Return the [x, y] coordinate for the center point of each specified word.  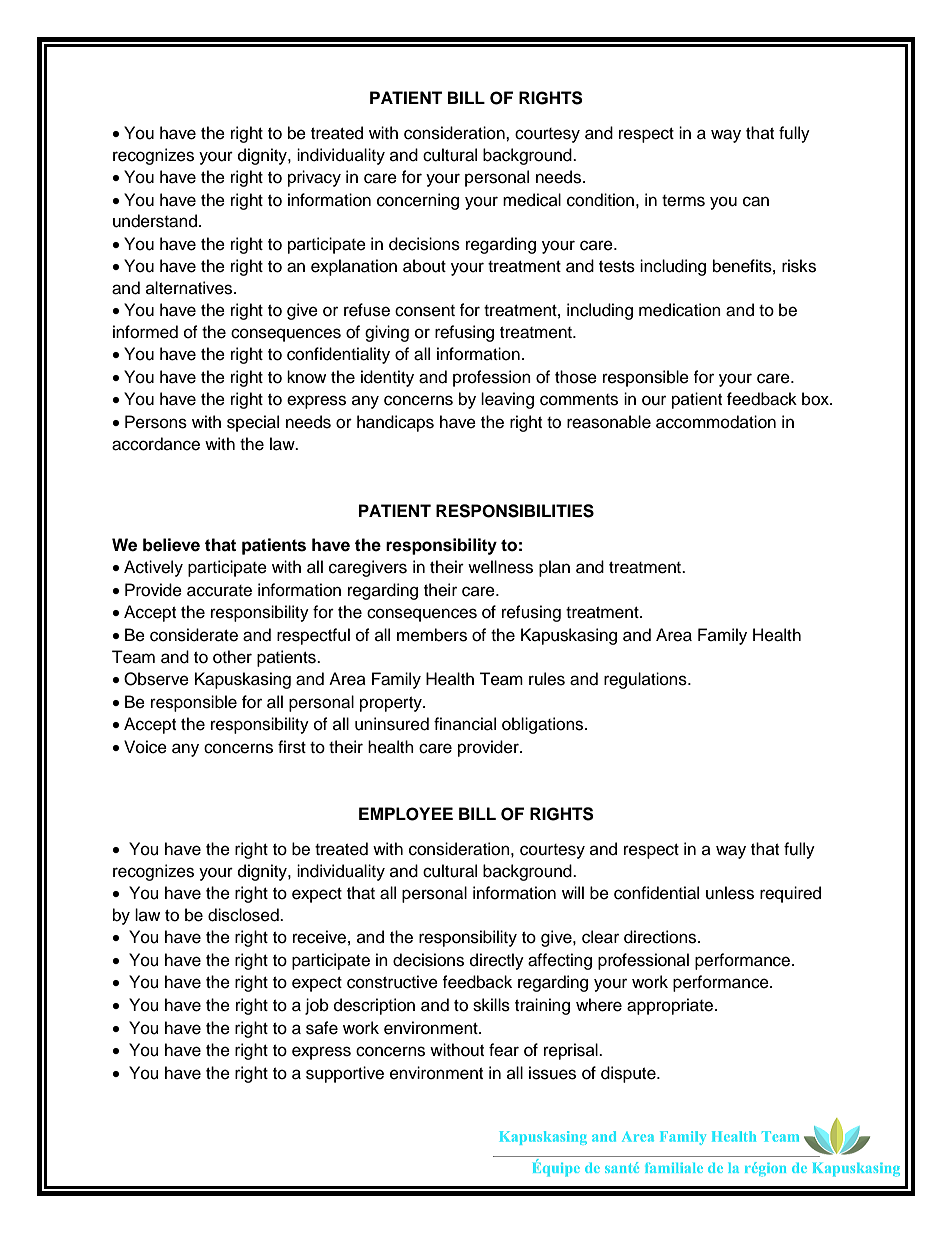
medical [532, 200]
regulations [646, 680]
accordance [156, 444]
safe [322, 1028]
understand [155, 221]
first [292, 747]
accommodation [716, 422]
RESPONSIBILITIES [515, 511]
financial [465, 724]
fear [504, 1050]
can [756, 201]
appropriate [671, 1006]
